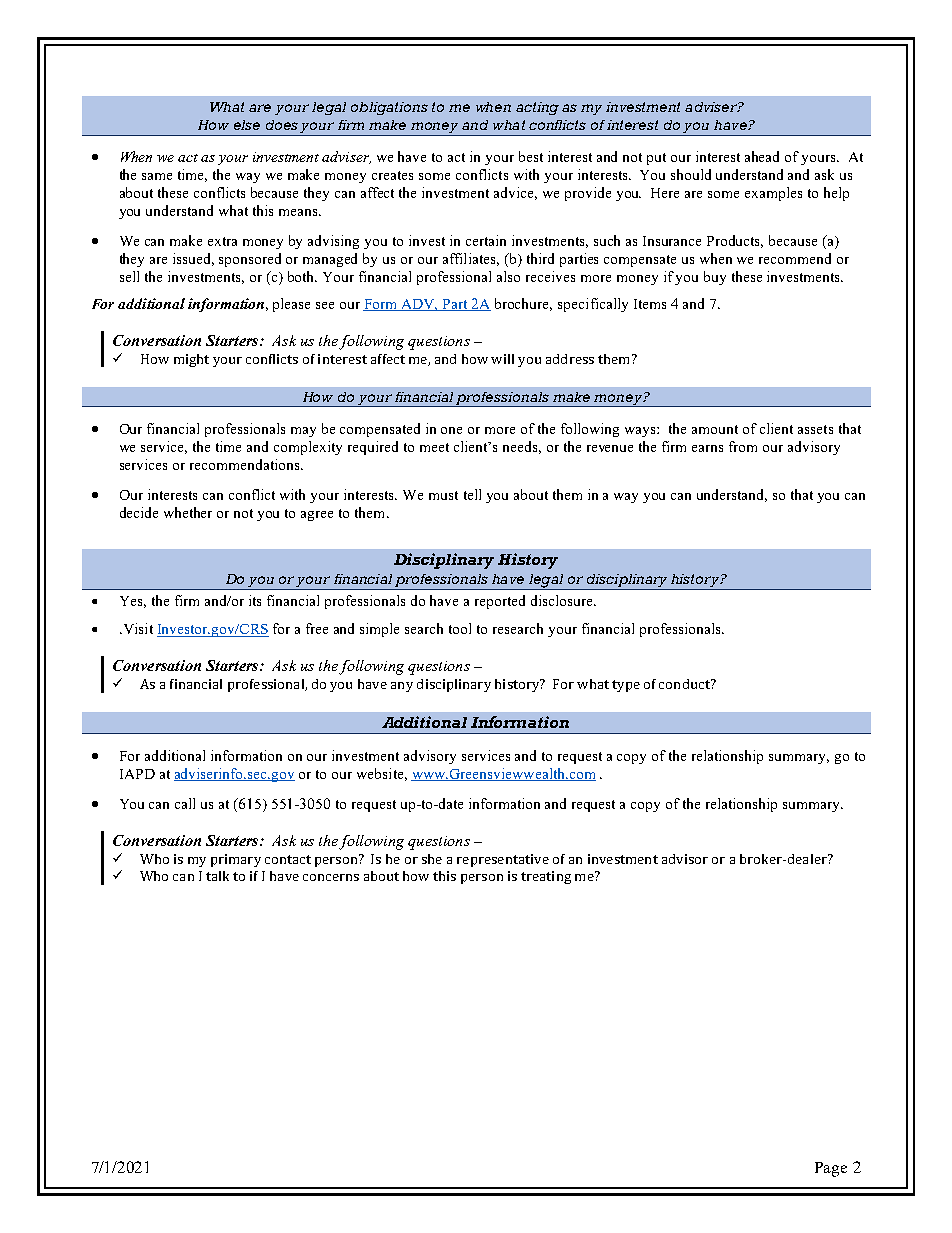  What do you see at coordinates (217, 876) in the page?
I see `talk` at bounding box center [217, 876].
